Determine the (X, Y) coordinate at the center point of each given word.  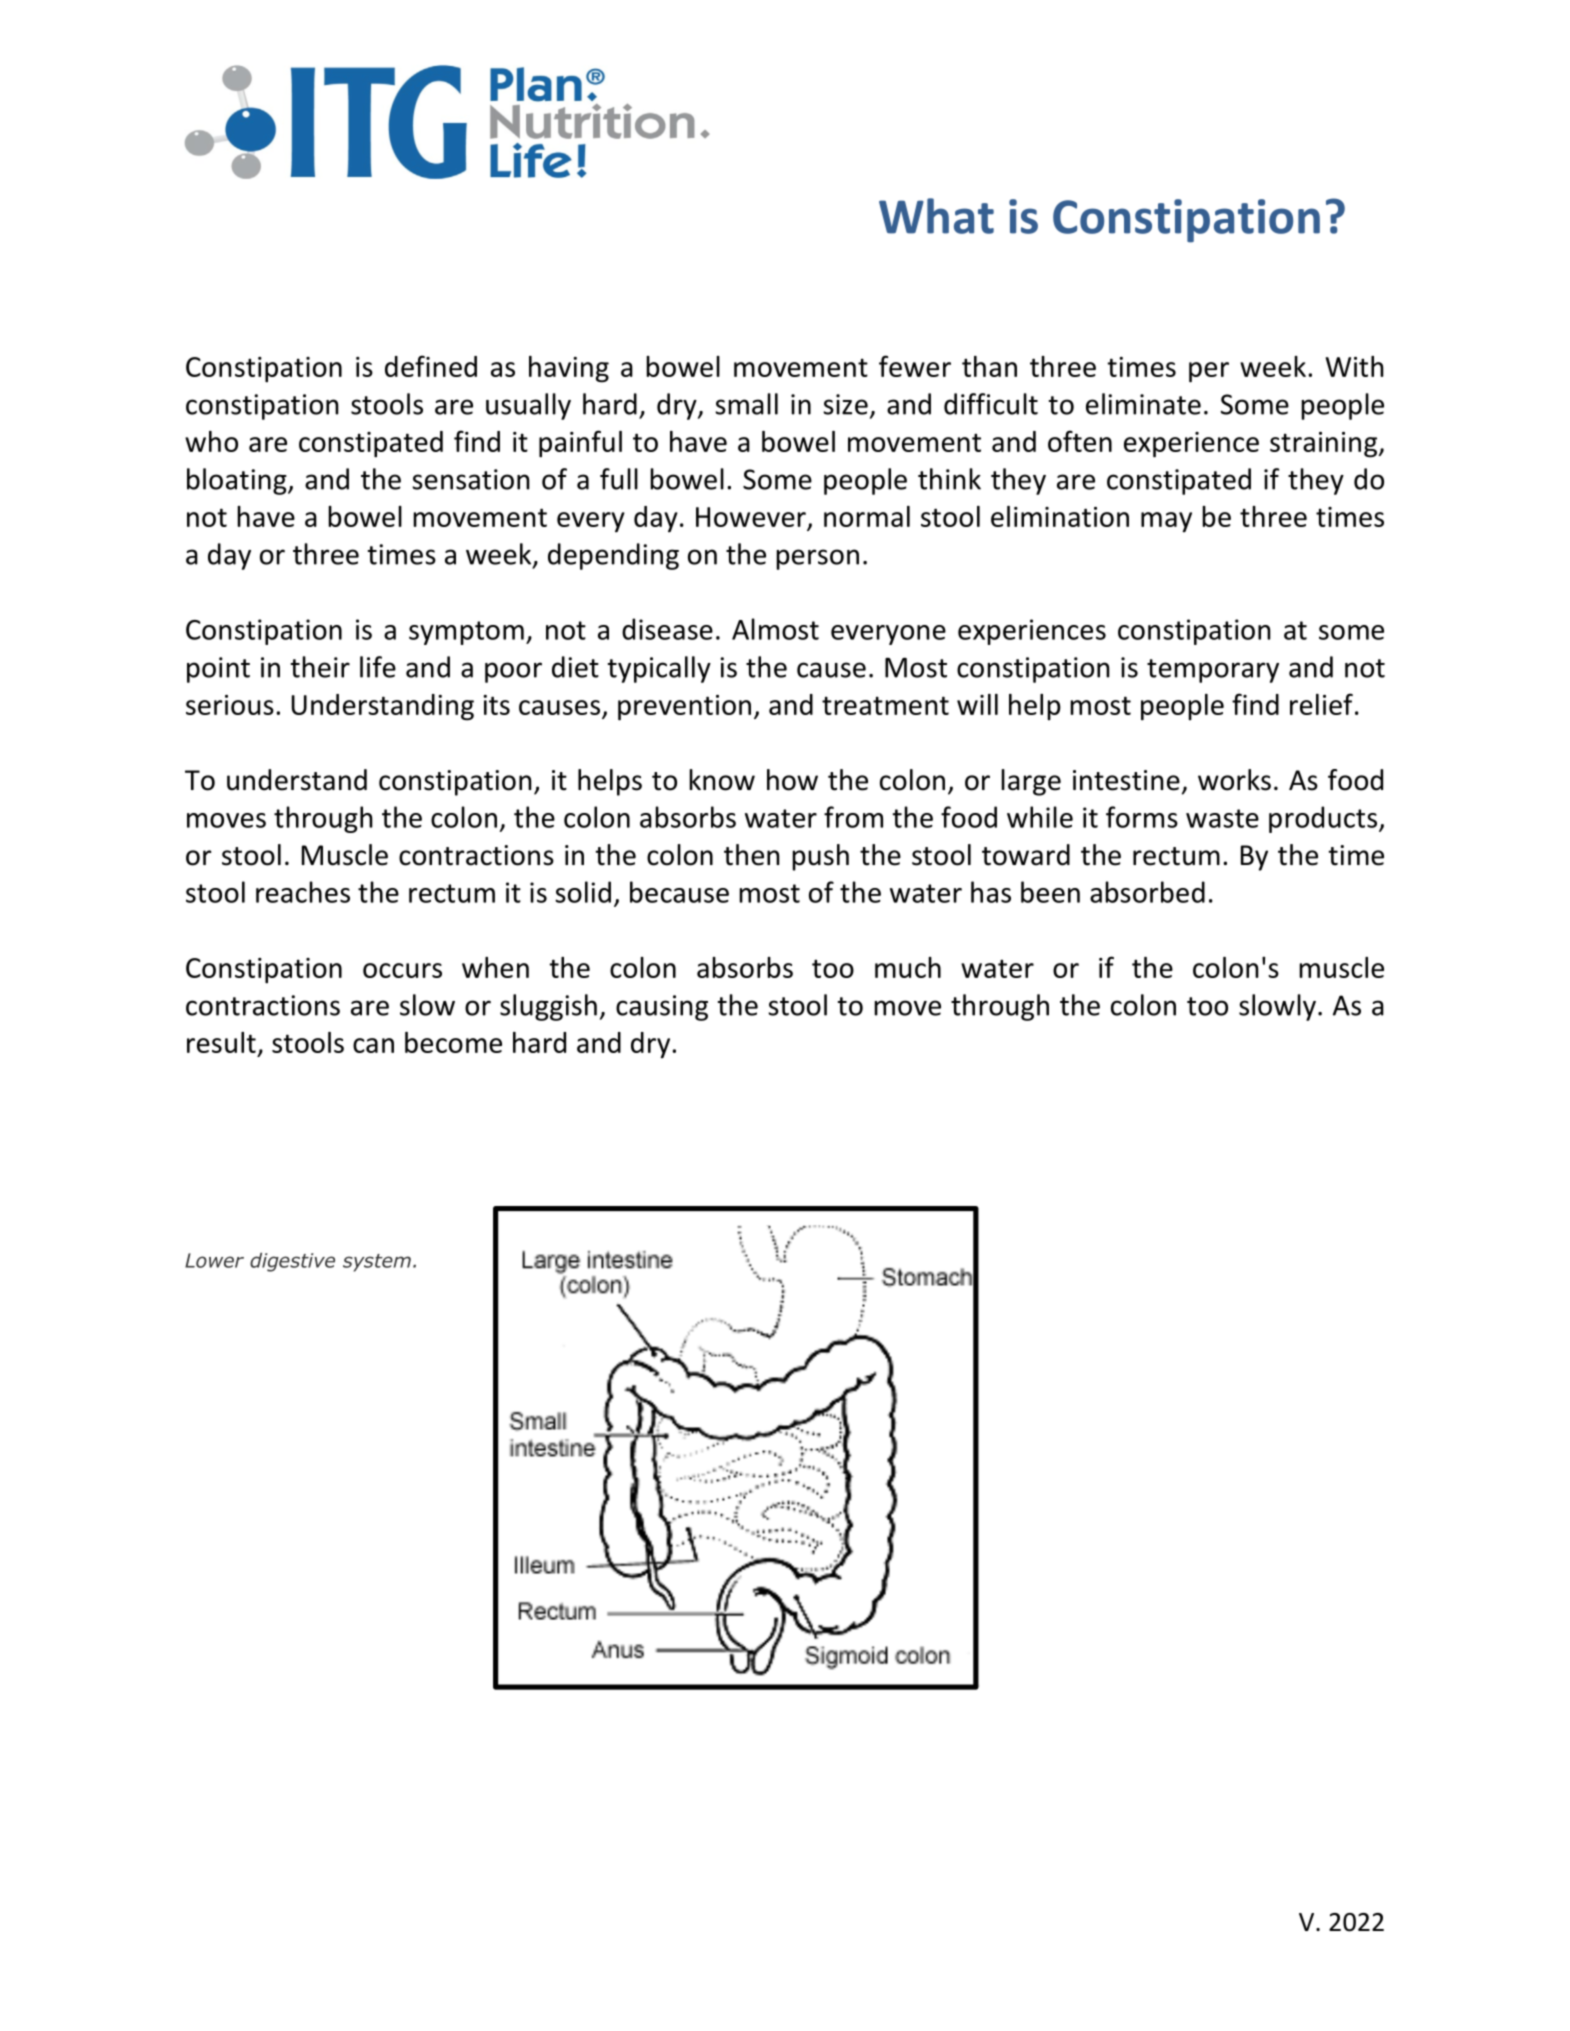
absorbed (1147, 892)
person (817, 559)
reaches (303, 892)
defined (431, 366)
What (936, 216)
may (1166, 522)
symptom (466, 633)
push (820, 857)
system (377, 1263)
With (1355, 366)
